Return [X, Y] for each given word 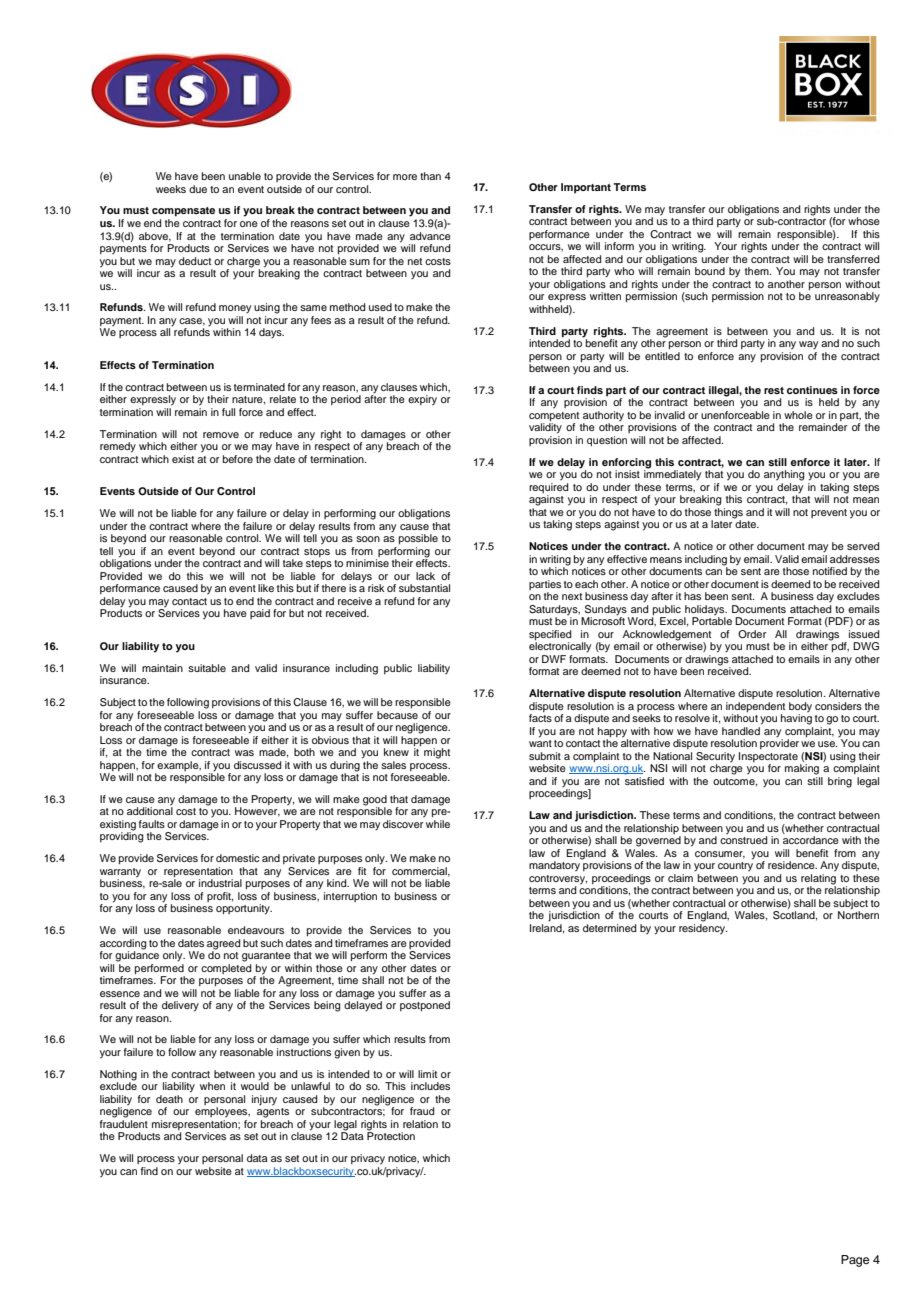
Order [752, 634]
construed [743, 839]
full [228, 412]
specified [550, 636]
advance [430, 236]
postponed [425, 1006]
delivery [180, 1006]
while [438, 824]
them [758, 271]
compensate [183, 212]
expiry [422, 400]
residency [703, 928]
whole [798, 415]
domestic [238, 858]
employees [222, 1112]
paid [260, 614]
